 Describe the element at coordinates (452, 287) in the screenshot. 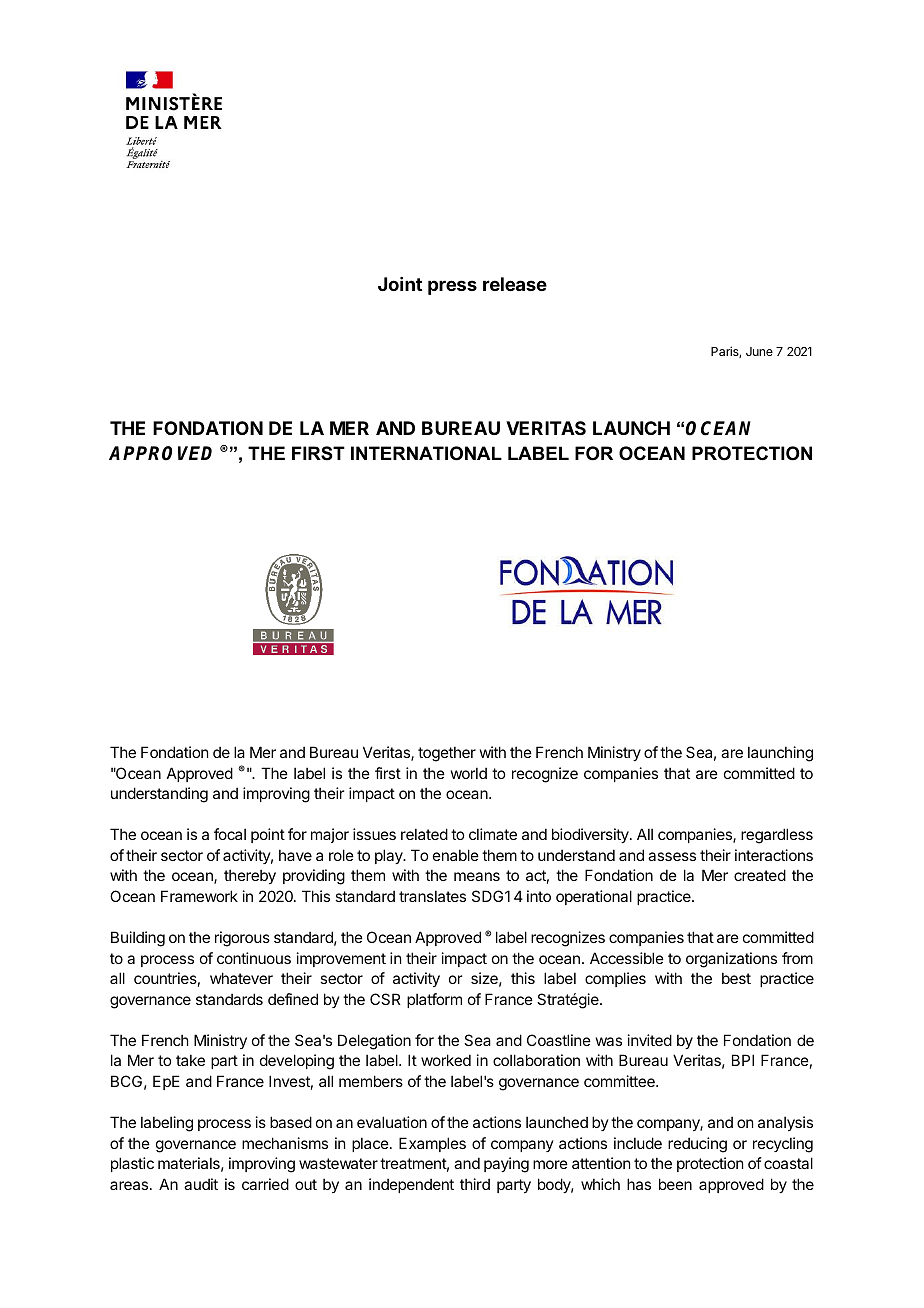

I see `press` at that location.
